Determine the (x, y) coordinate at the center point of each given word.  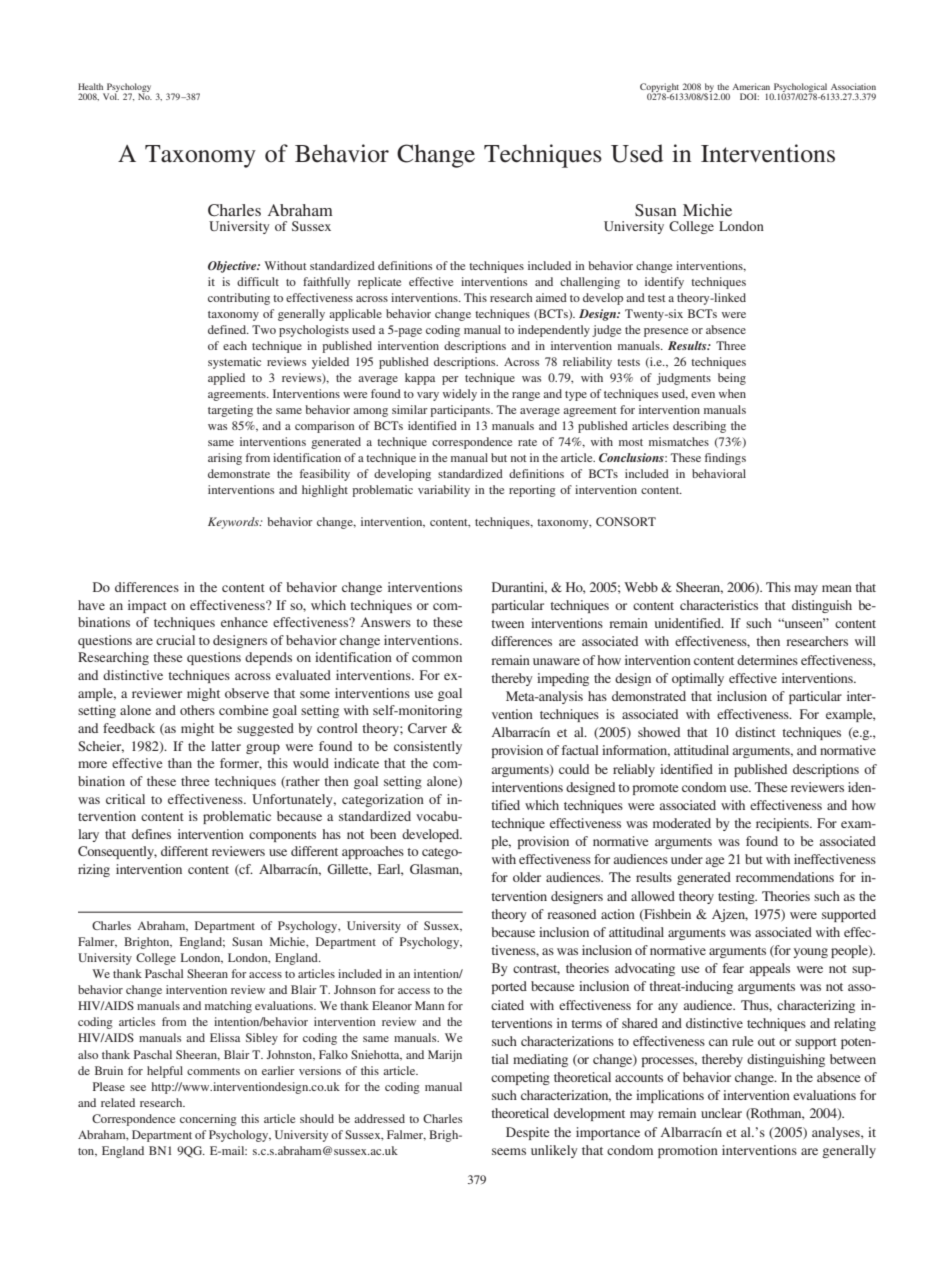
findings (725, 459)
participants (461, 411)
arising (225, 459)
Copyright (660, 89)
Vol (111, 95)
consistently (428, 747)
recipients (783, 824)
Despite (527, 1133)
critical (125, 799)
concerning (208, 1120)
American (751, 86)
